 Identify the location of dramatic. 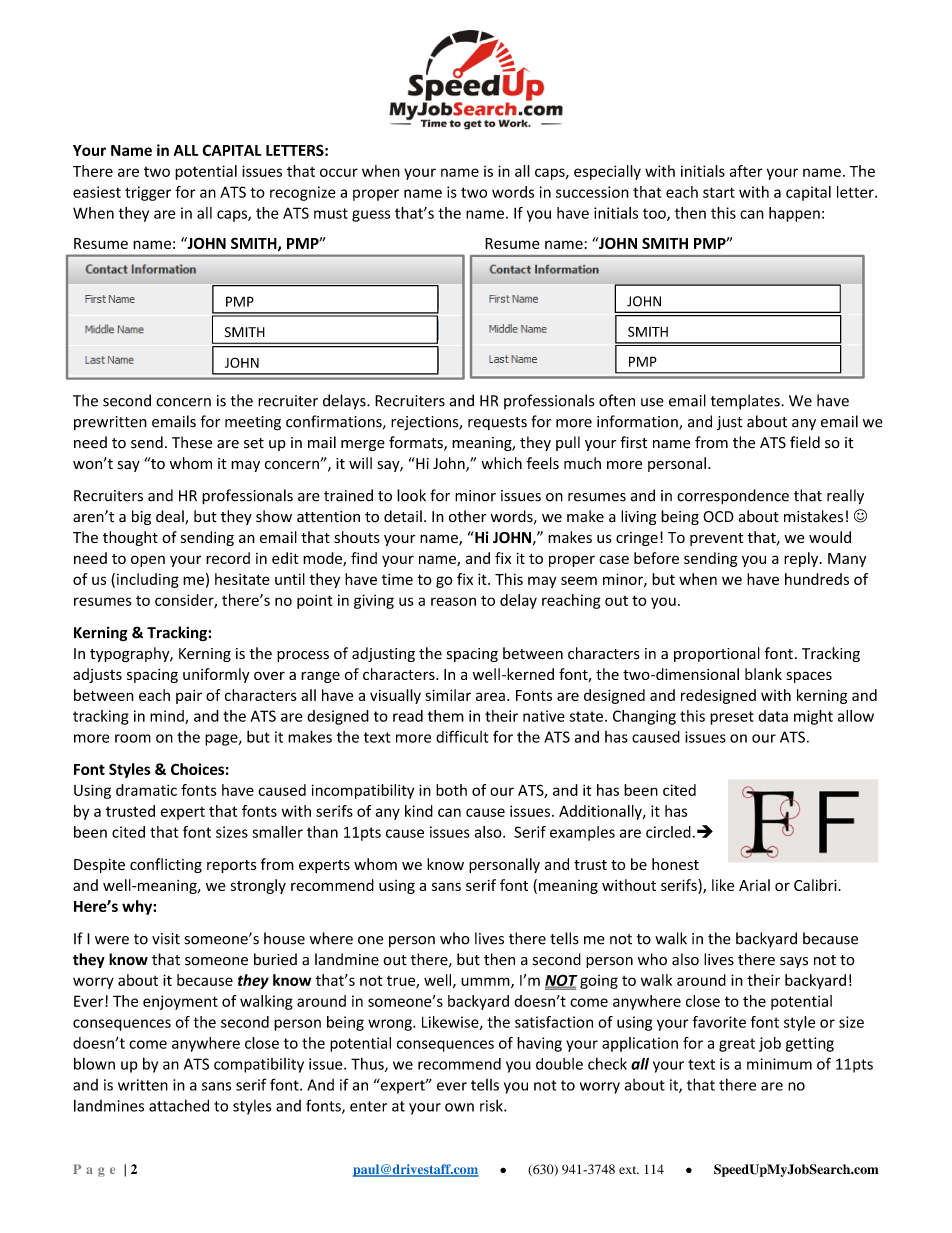
(146, 790).
